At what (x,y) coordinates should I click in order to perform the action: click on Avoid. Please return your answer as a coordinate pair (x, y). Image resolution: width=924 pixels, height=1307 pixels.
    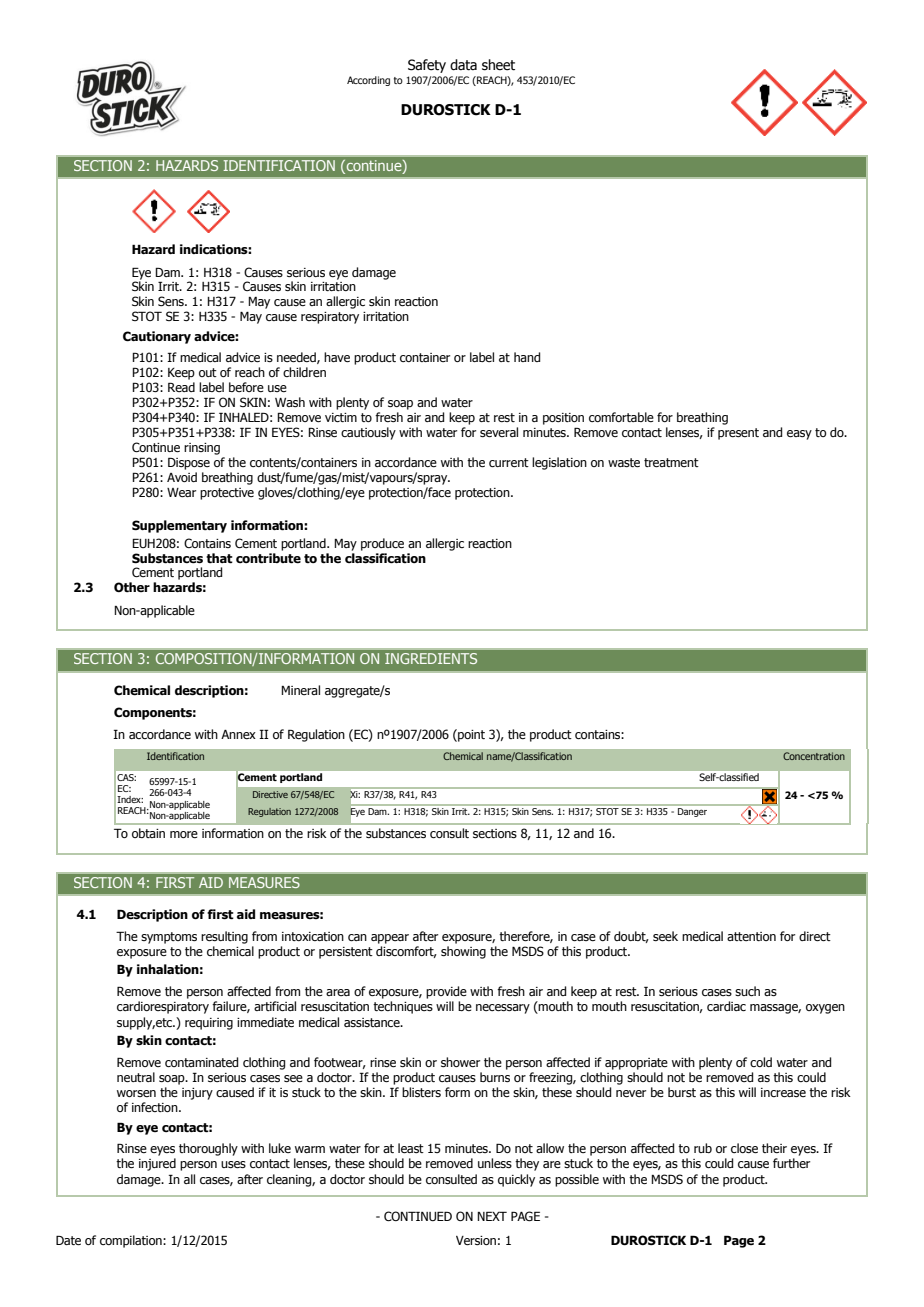
    Looking at the image, I should click on (182, 477).
